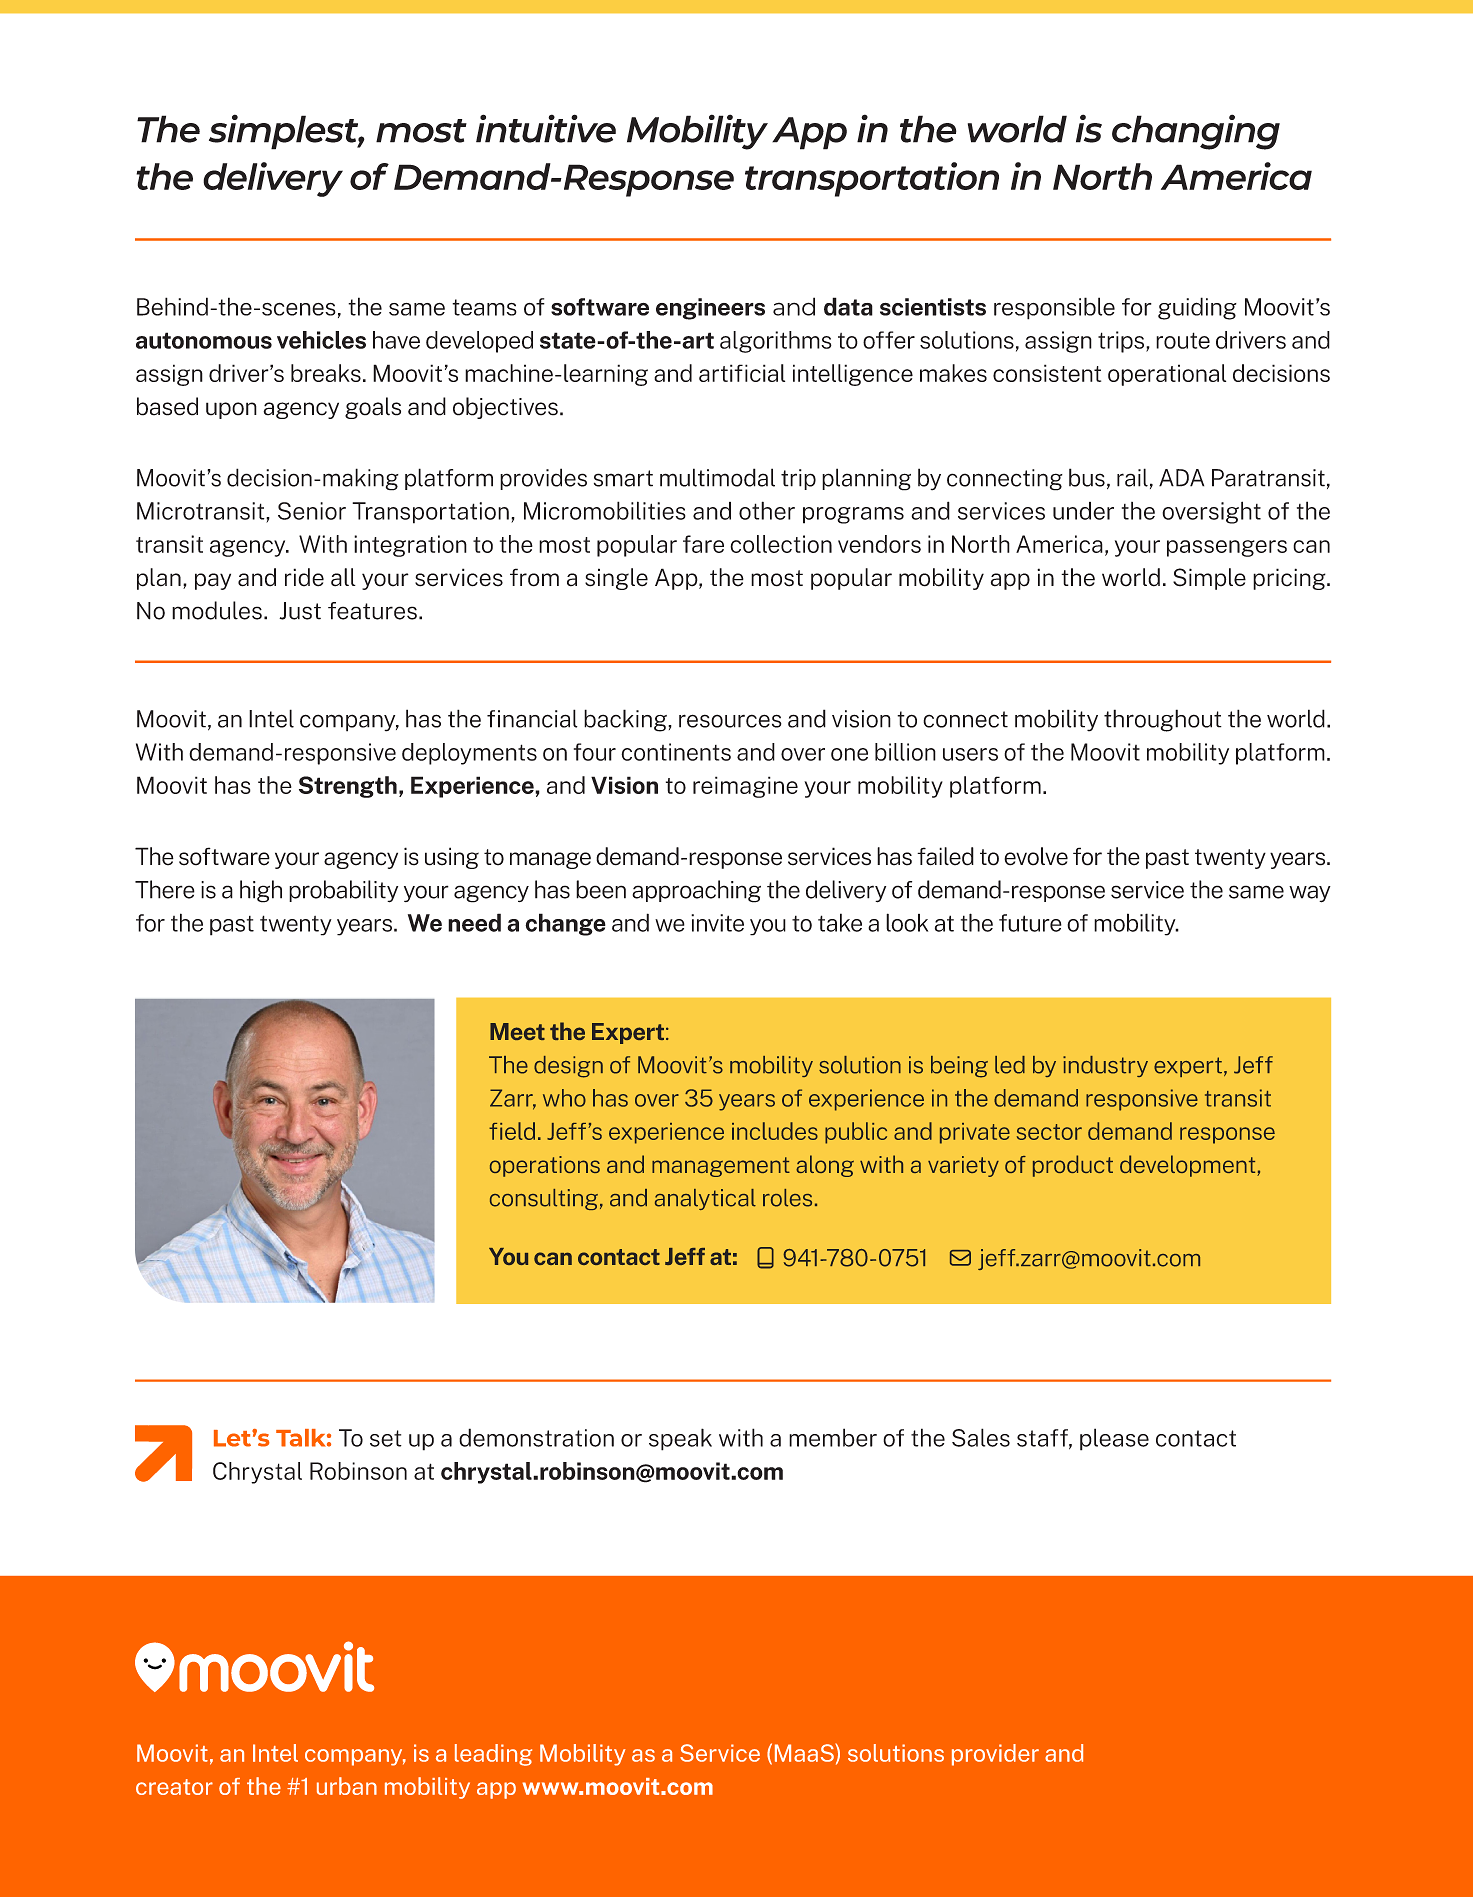 The height and width of the document is (1897, 1473). Describe the element at coordinates (1114, 1439) in the document. I see `please` at that location.
